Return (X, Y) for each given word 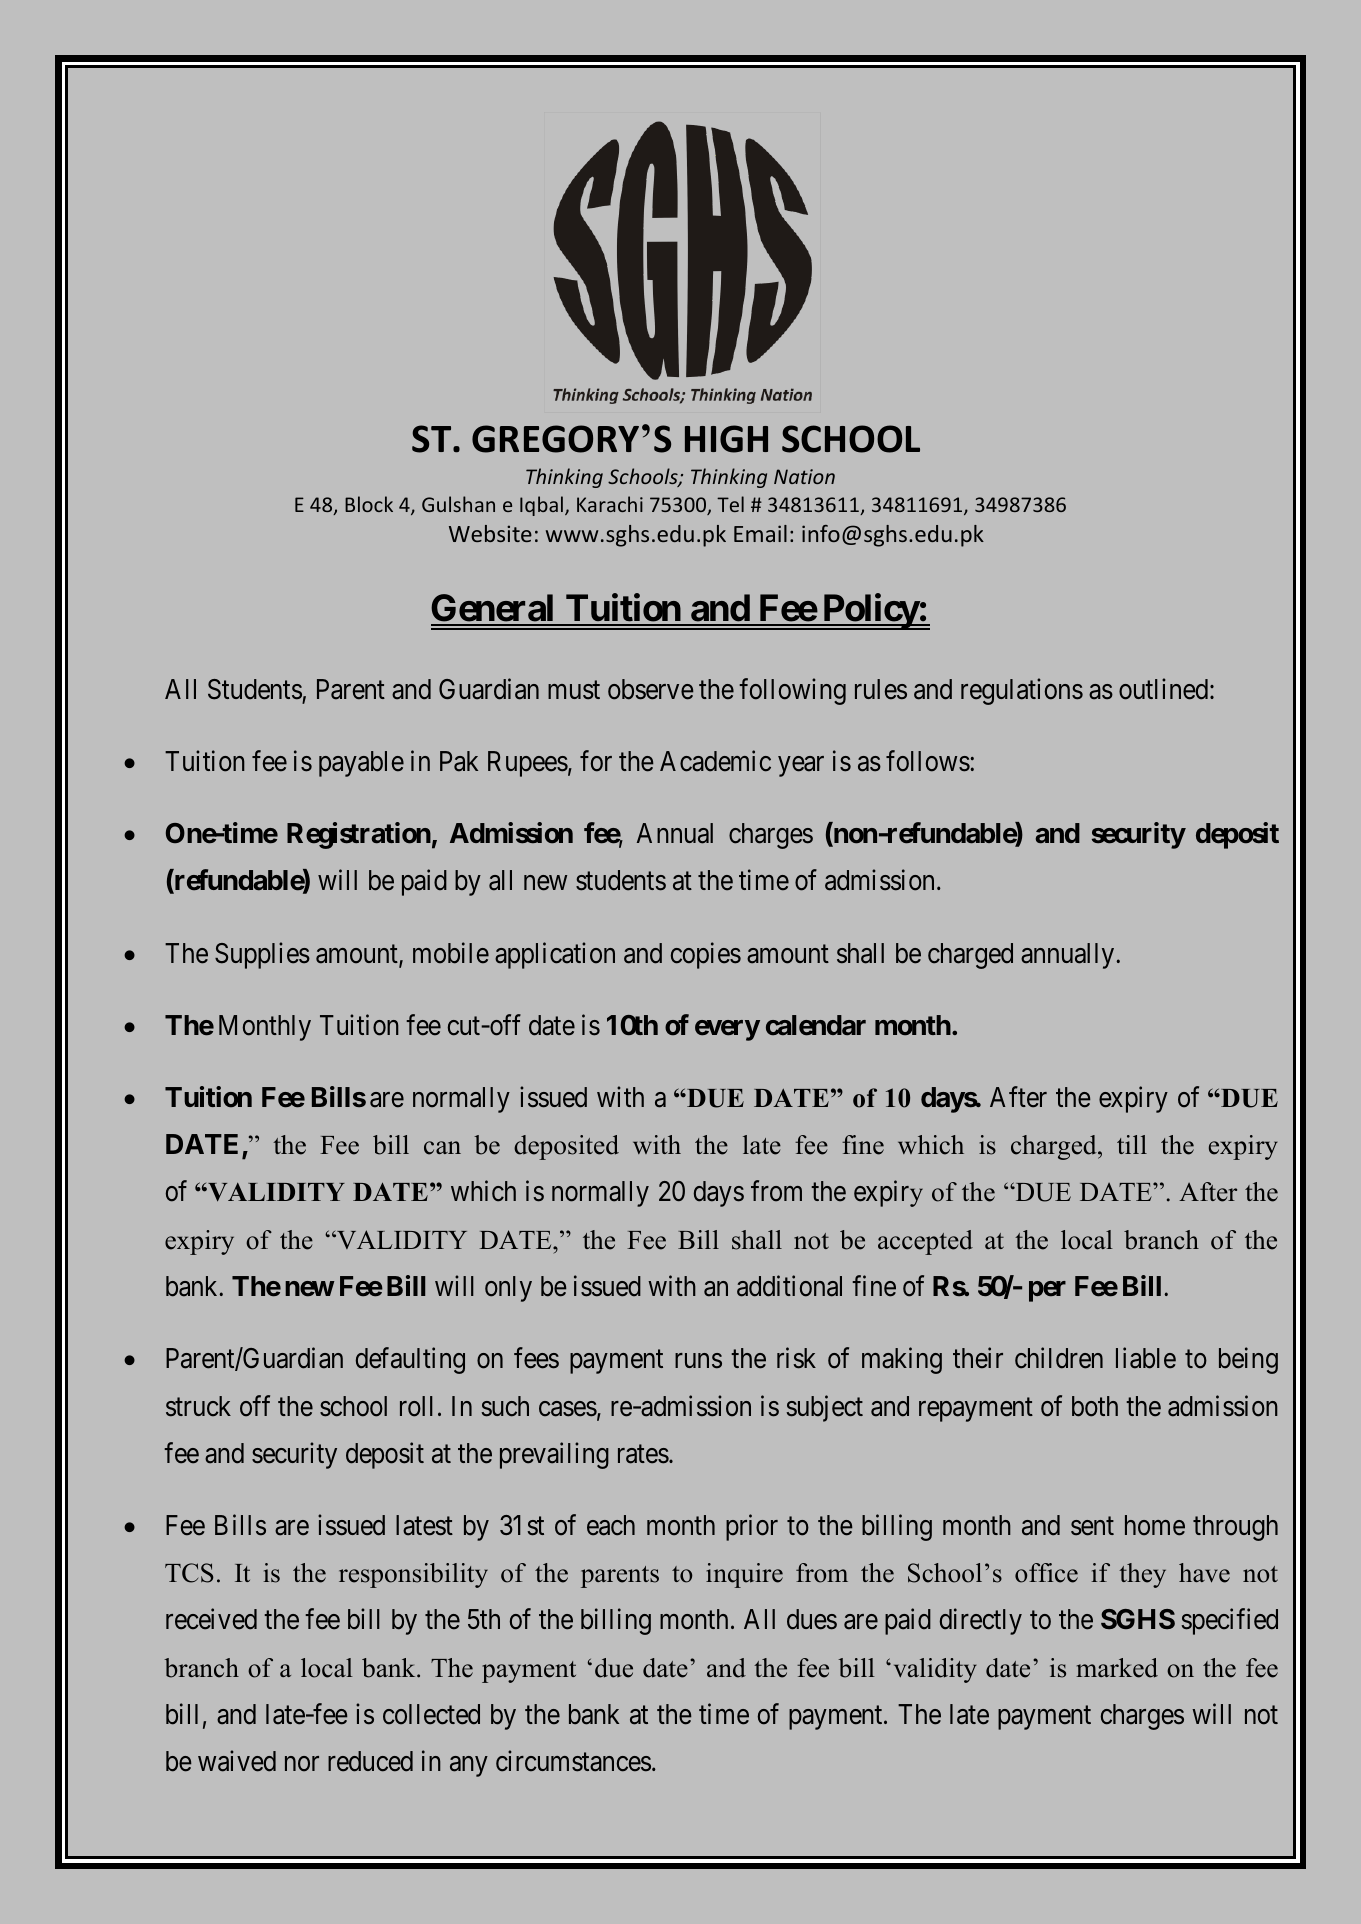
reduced (370, 1761)
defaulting (410, 1361)
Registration (359, 836)
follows (928, 761)
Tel (730, 504)
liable (1146, 1358)
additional (789, 1286)
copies (706, 955)
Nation (804, 476)
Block (369, 504)
